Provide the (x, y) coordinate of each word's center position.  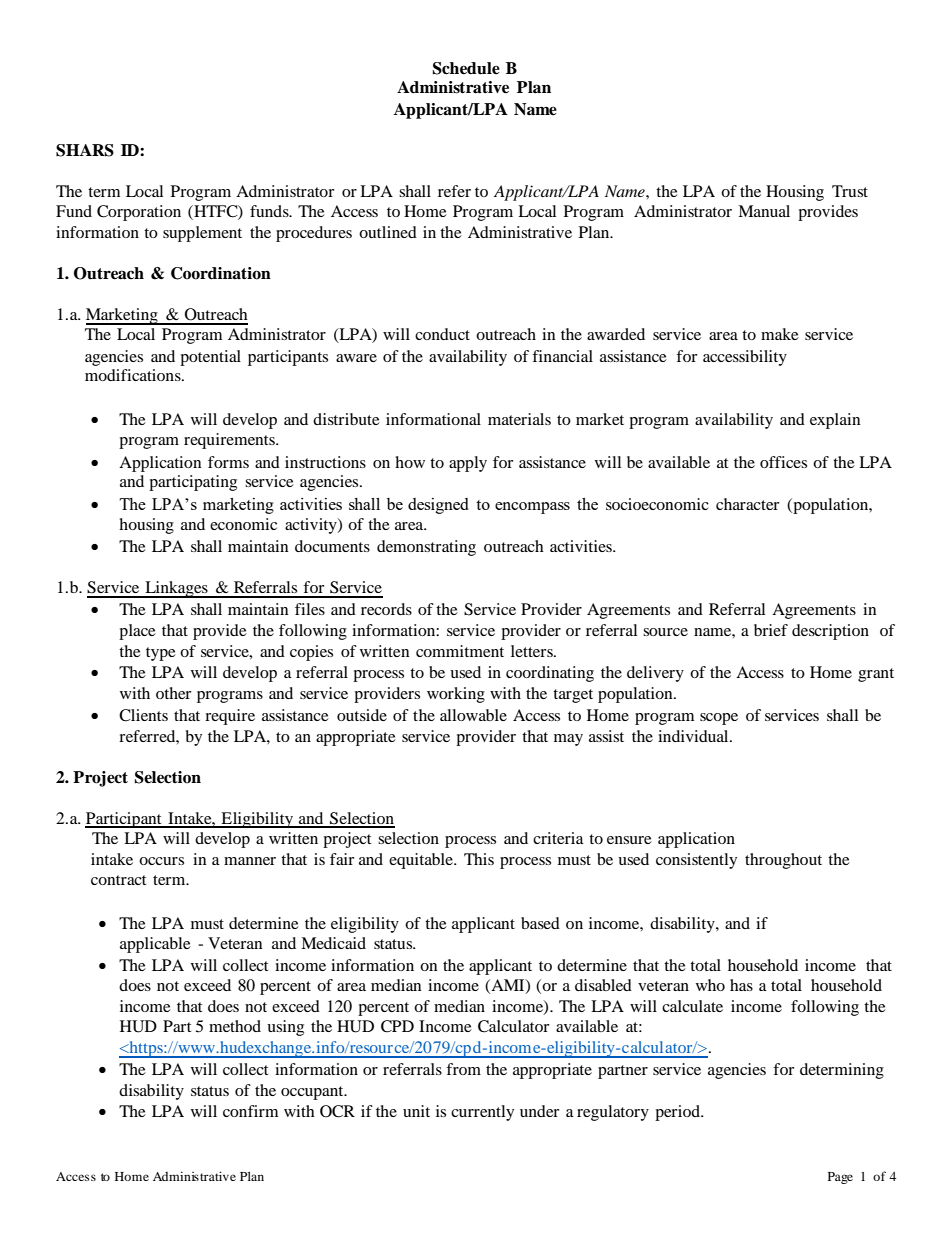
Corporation (139, 213)
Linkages (176, 589)
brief (771, 630)
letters (533, 651)
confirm (250, 1111)
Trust (850, 191)
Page (840, 1178)
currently (482, 1113)
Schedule (466, 68)
